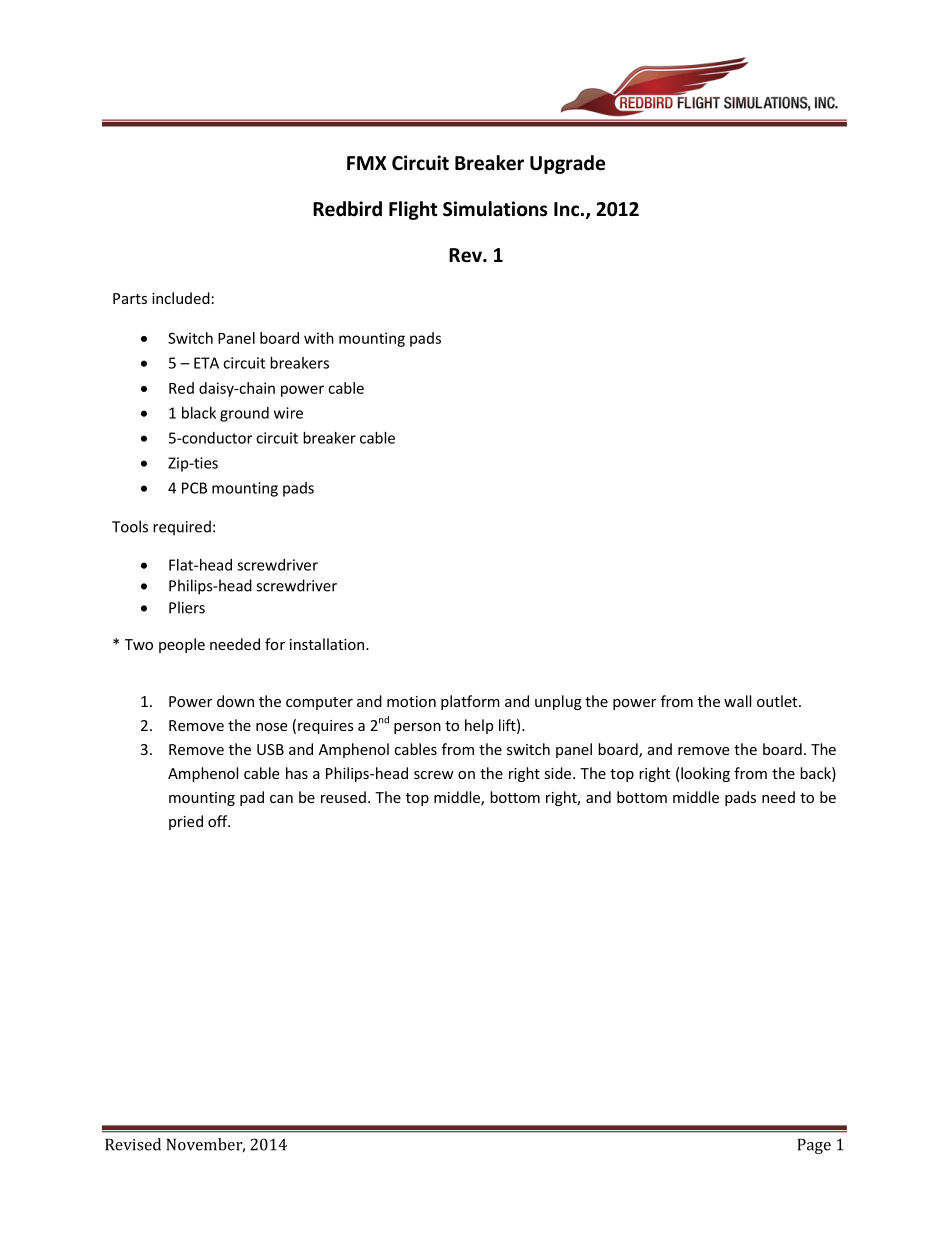  Describe the element at coordinates (705, 774) in the screenshot. I see `looking` at that location.
